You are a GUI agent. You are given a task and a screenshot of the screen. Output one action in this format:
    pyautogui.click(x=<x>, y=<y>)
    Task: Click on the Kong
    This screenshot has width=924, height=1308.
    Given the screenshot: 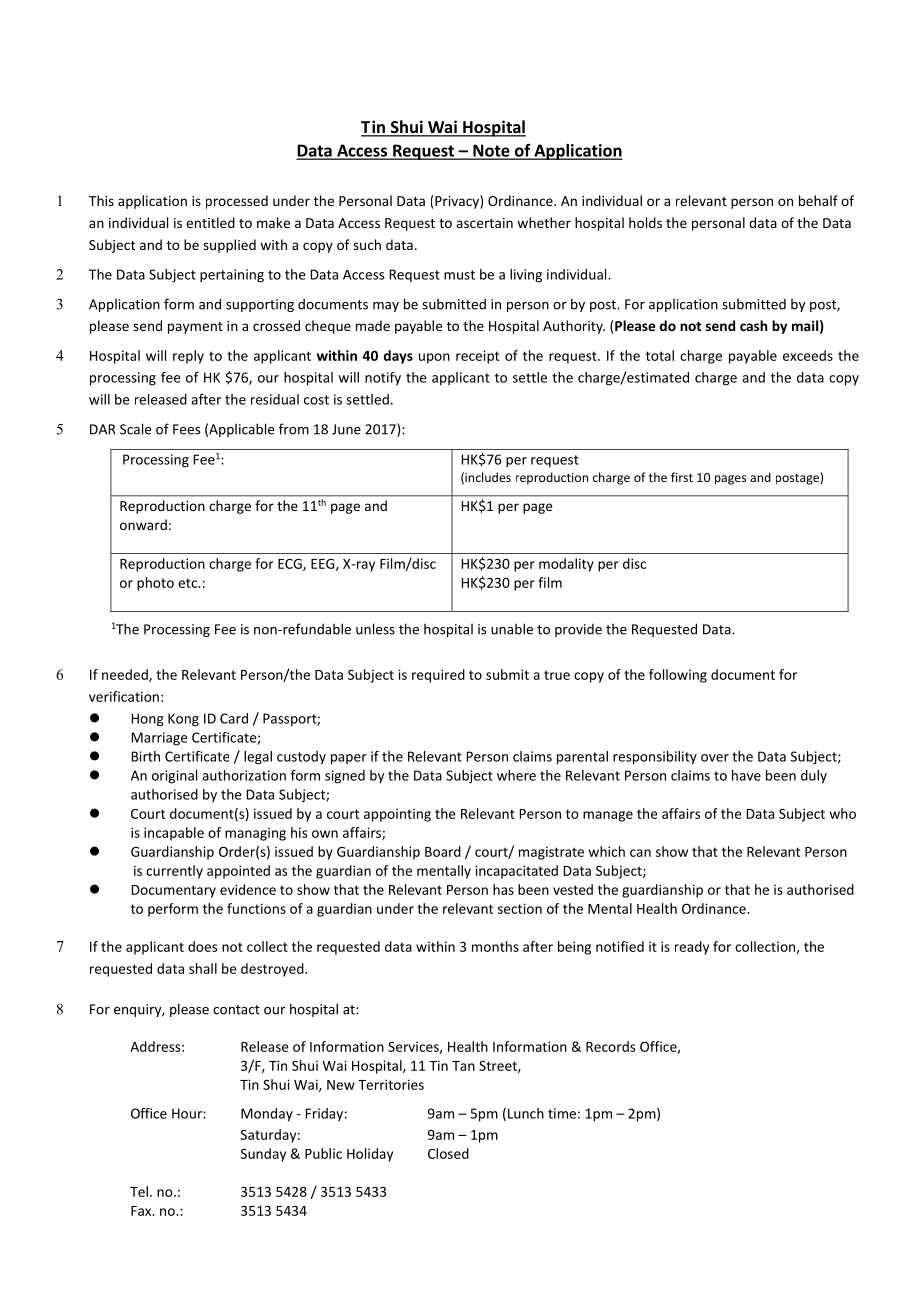 What is the action you would take?
    pyautogui.click(x=183, y=720)
